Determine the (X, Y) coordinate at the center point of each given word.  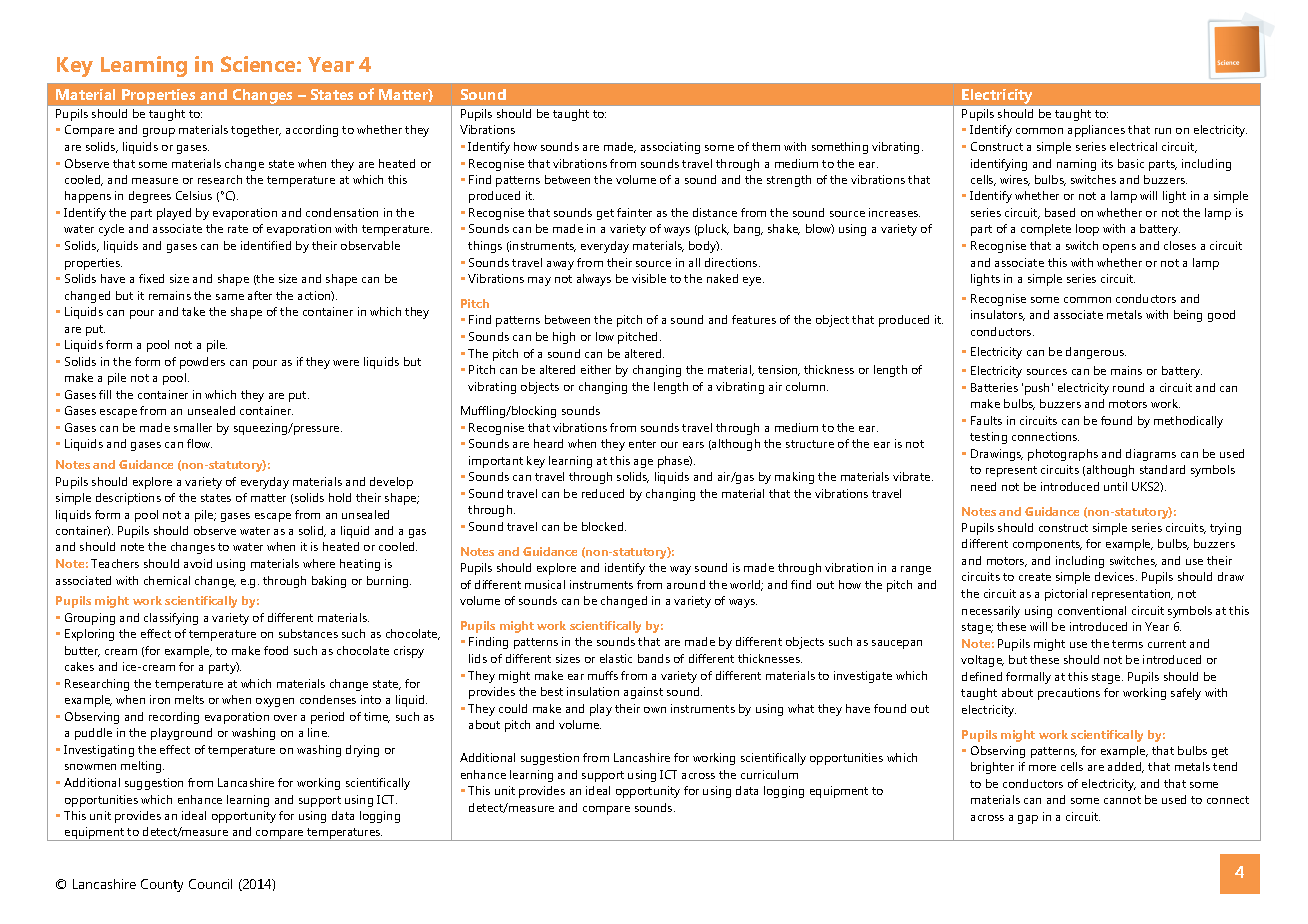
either (596, 369)
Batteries (994, 387)
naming (1076, 165)
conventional (1092, 610)
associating (670, 148)
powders (202, 363)
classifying (171, 619)
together (256, 131)
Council (210, 884)
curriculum (769, 774)
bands (654, 658)
